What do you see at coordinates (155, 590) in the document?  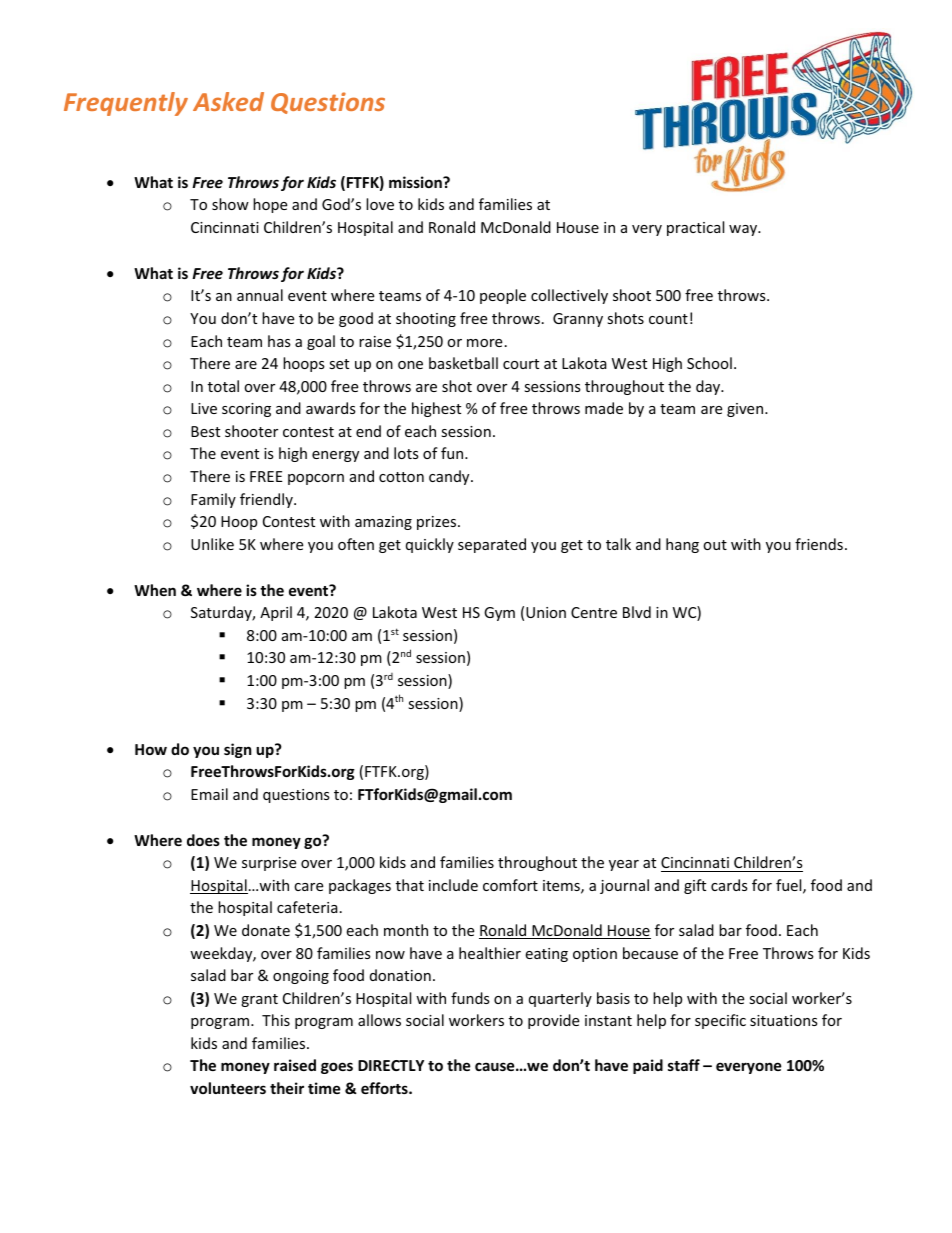 I see `When` at bounding box center [155, 590].
